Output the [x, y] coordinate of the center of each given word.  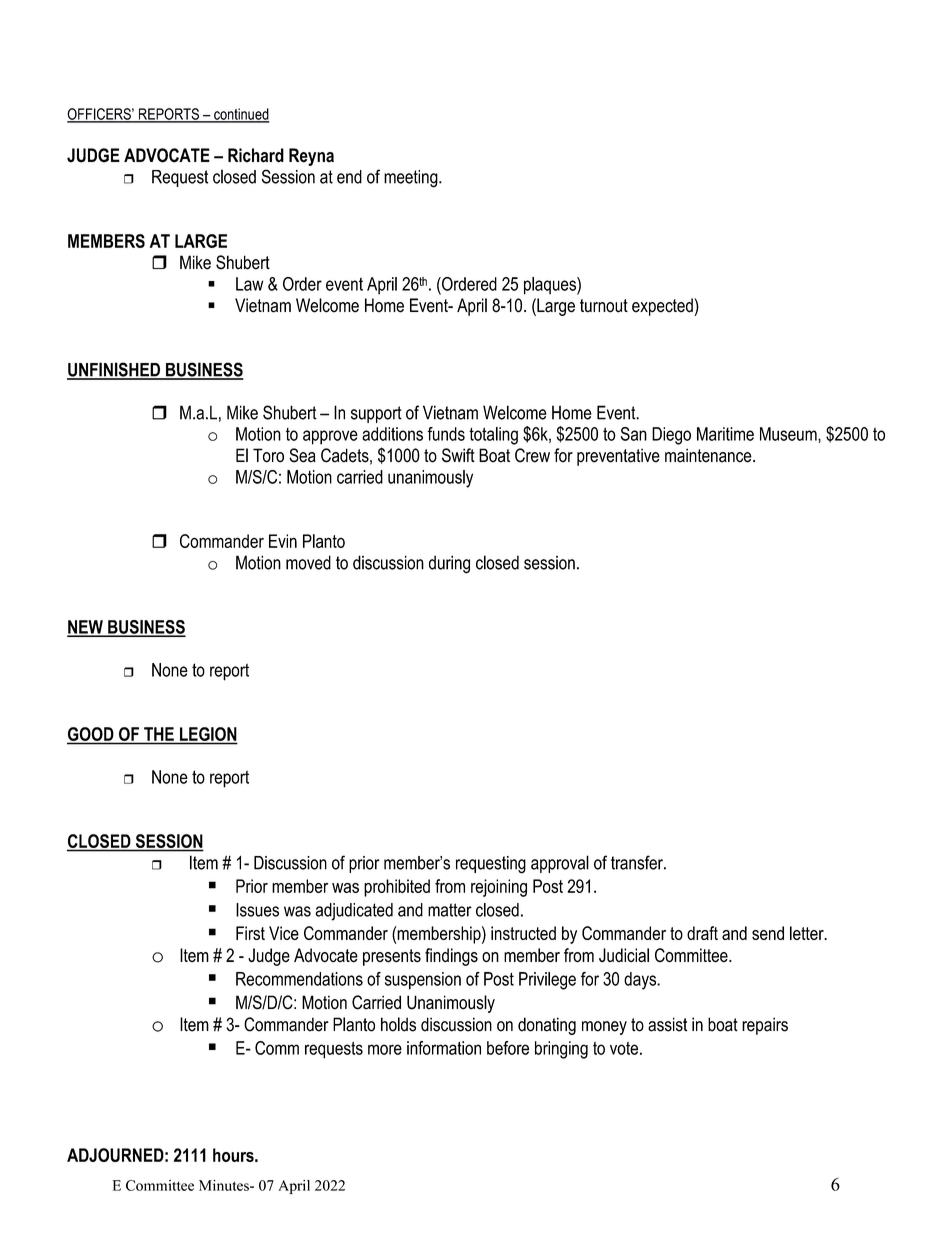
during [449, 564]
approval [560, 864]
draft [702, 933]
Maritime [725, 434]
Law [249, 284]
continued [241, 115]
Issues [257, 910]
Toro [268, 455]
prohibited [397, 888]
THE [159, 734]
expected [663, 307]
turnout [604, 306]
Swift [458, 455]
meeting [412, 179]
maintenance [709, 455]
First [250, 933]
